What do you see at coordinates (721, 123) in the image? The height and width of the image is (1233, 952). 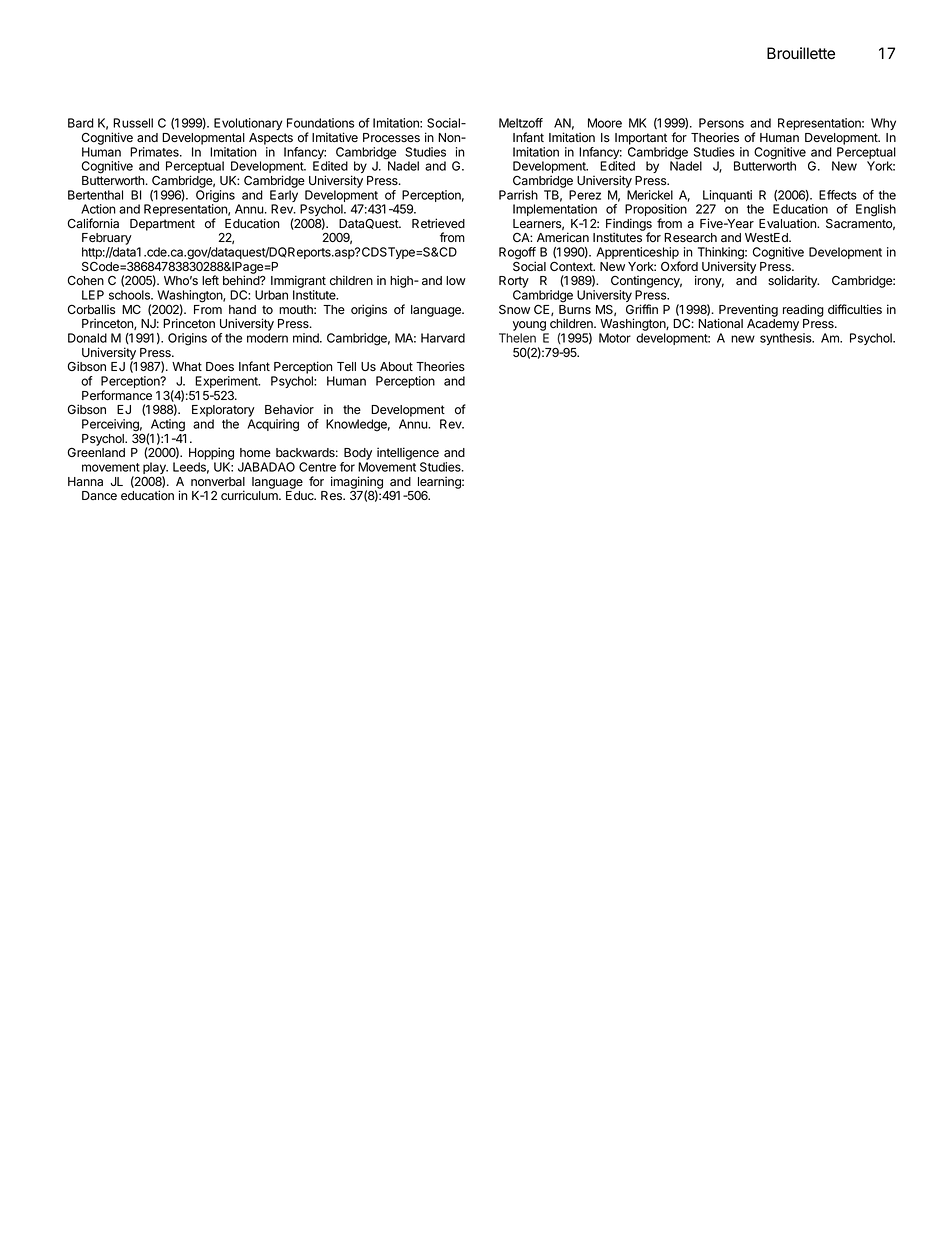 I see `Persons` at bounding box center [721, 123].
